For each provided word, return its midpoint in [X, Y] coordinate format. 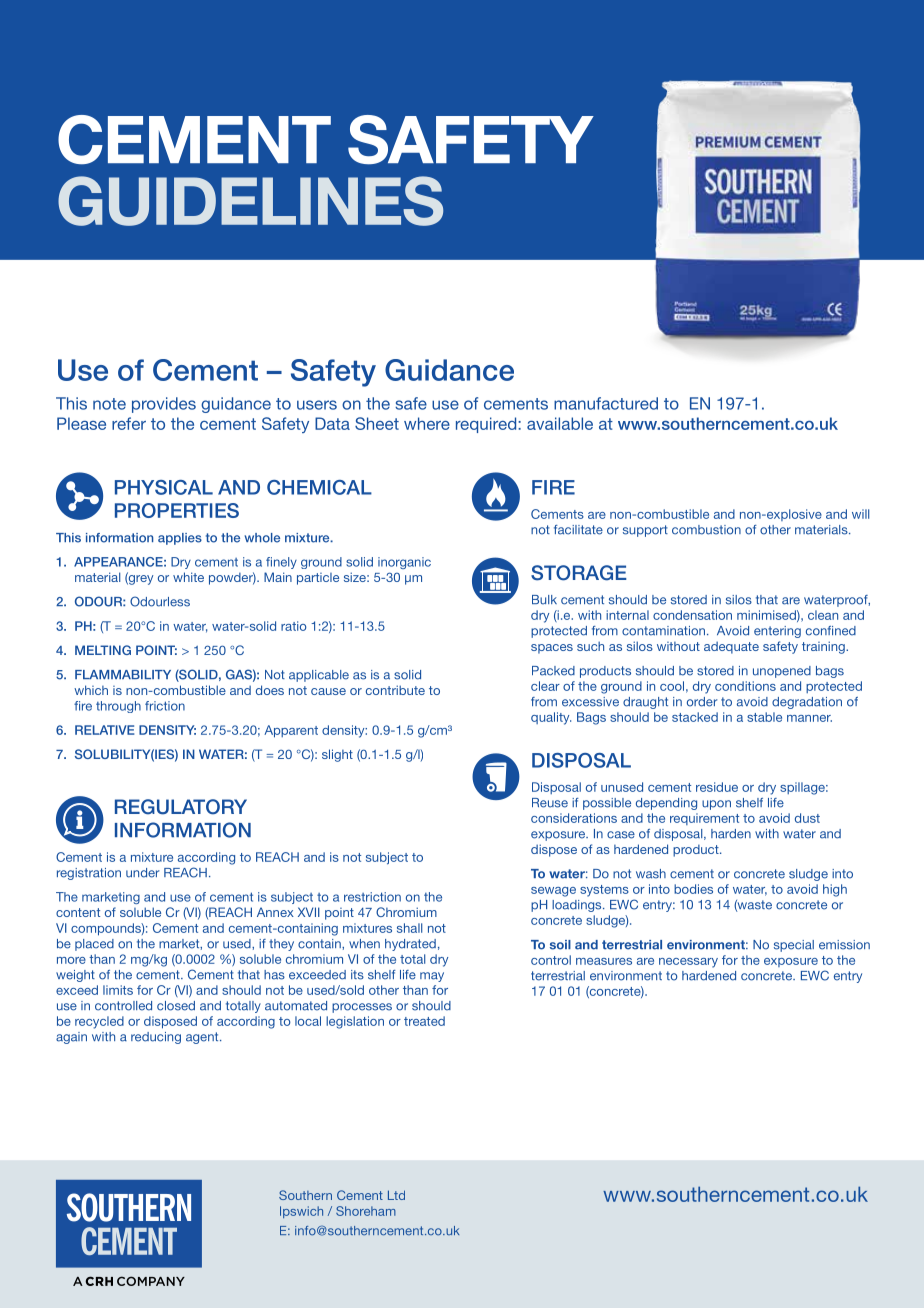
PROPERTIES [177, 510]
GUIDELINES [250, 201]
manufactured [606, 403]
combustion [706, 530]
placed [94, 945]
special [794, 946]
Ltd [396, 1195]
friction [165, 706]
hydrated [410, 945]
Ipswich [301, 1212]
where [427, 423]
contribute [395, 690]
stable [764, 717]
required [487, 425]
